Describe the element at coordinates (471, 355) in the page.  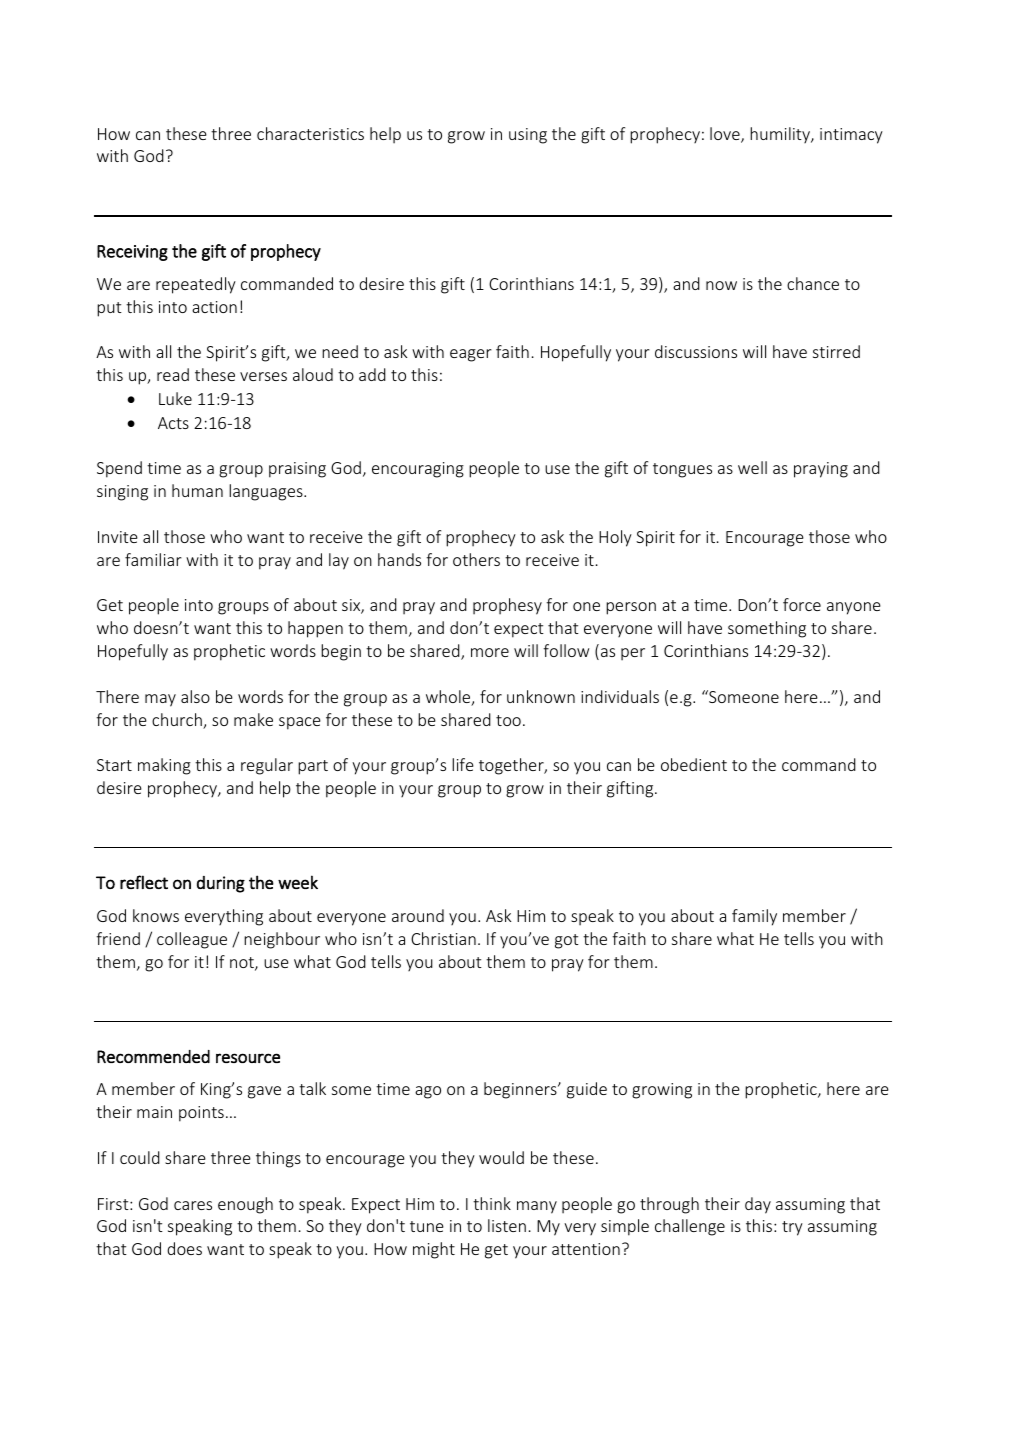
I see `eager` at that location.
